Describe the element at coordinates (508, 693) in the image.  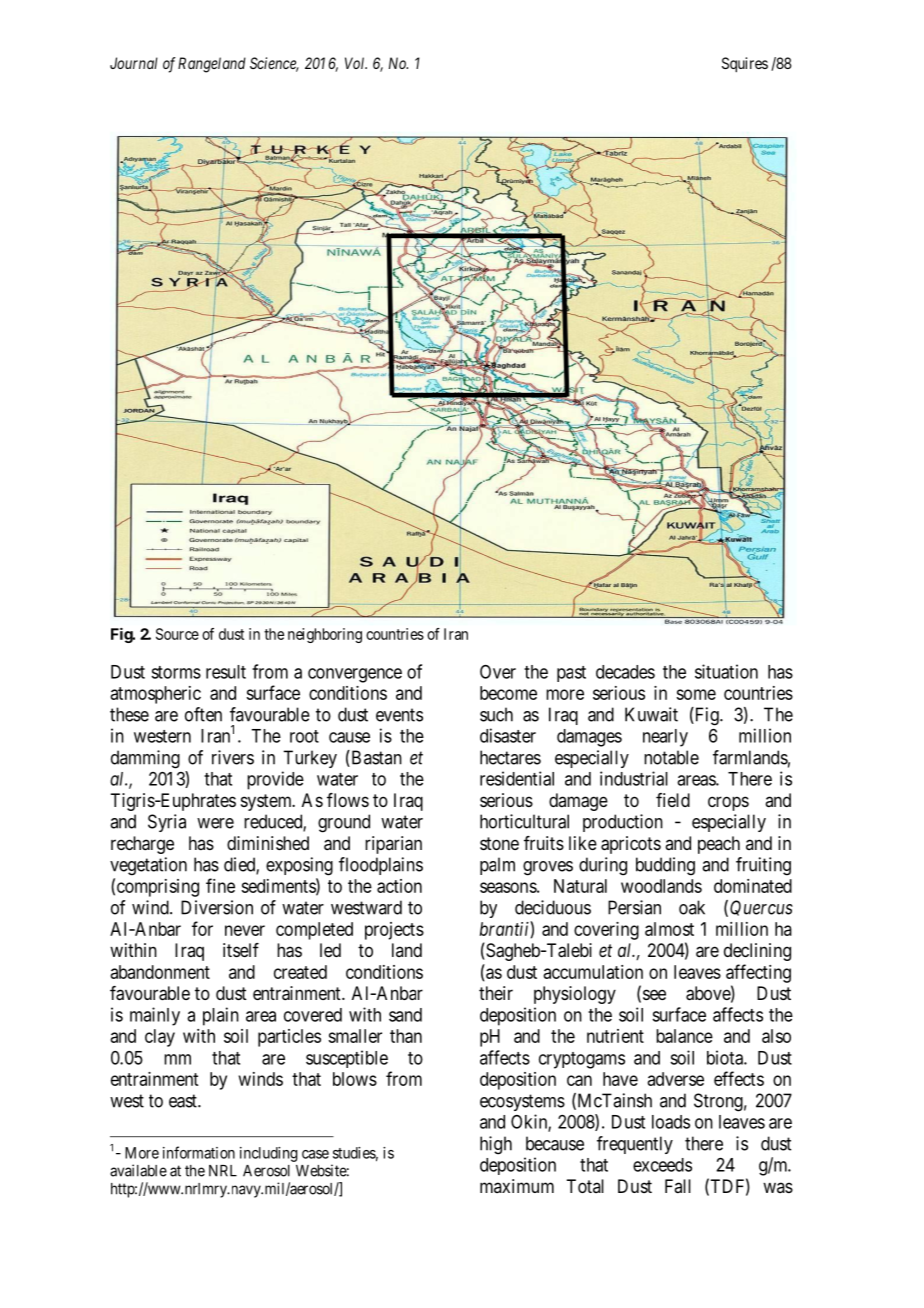
I see `become` at that location.
